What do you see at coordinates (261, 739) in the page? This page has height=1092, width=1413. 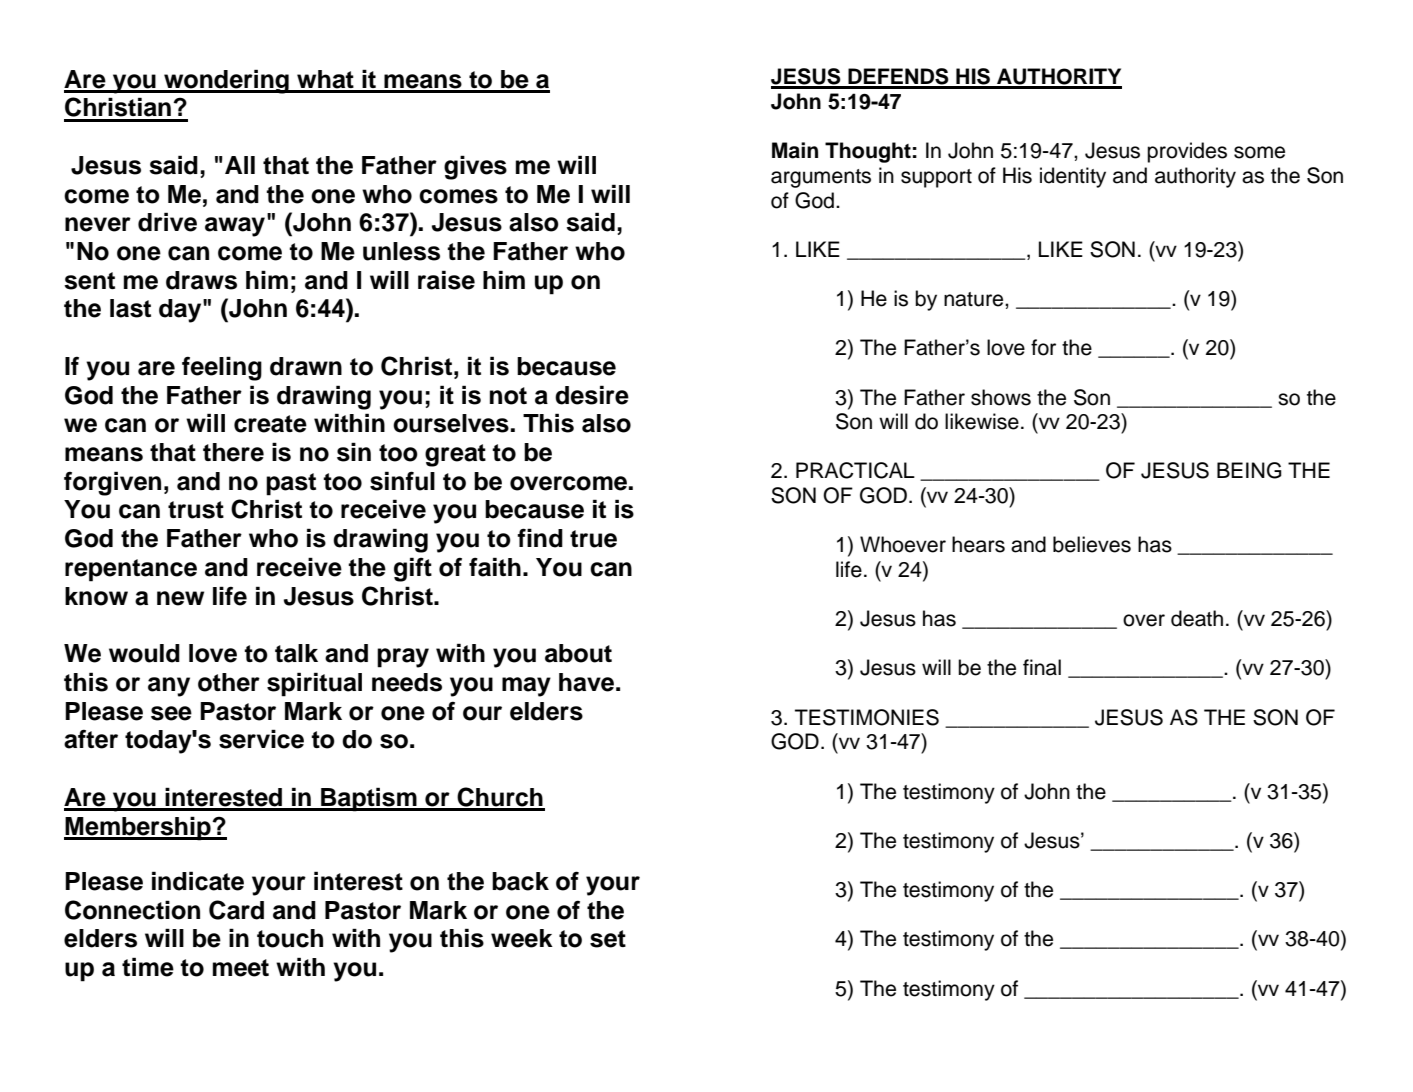 I see `service` at bounding box center [261, 739].
